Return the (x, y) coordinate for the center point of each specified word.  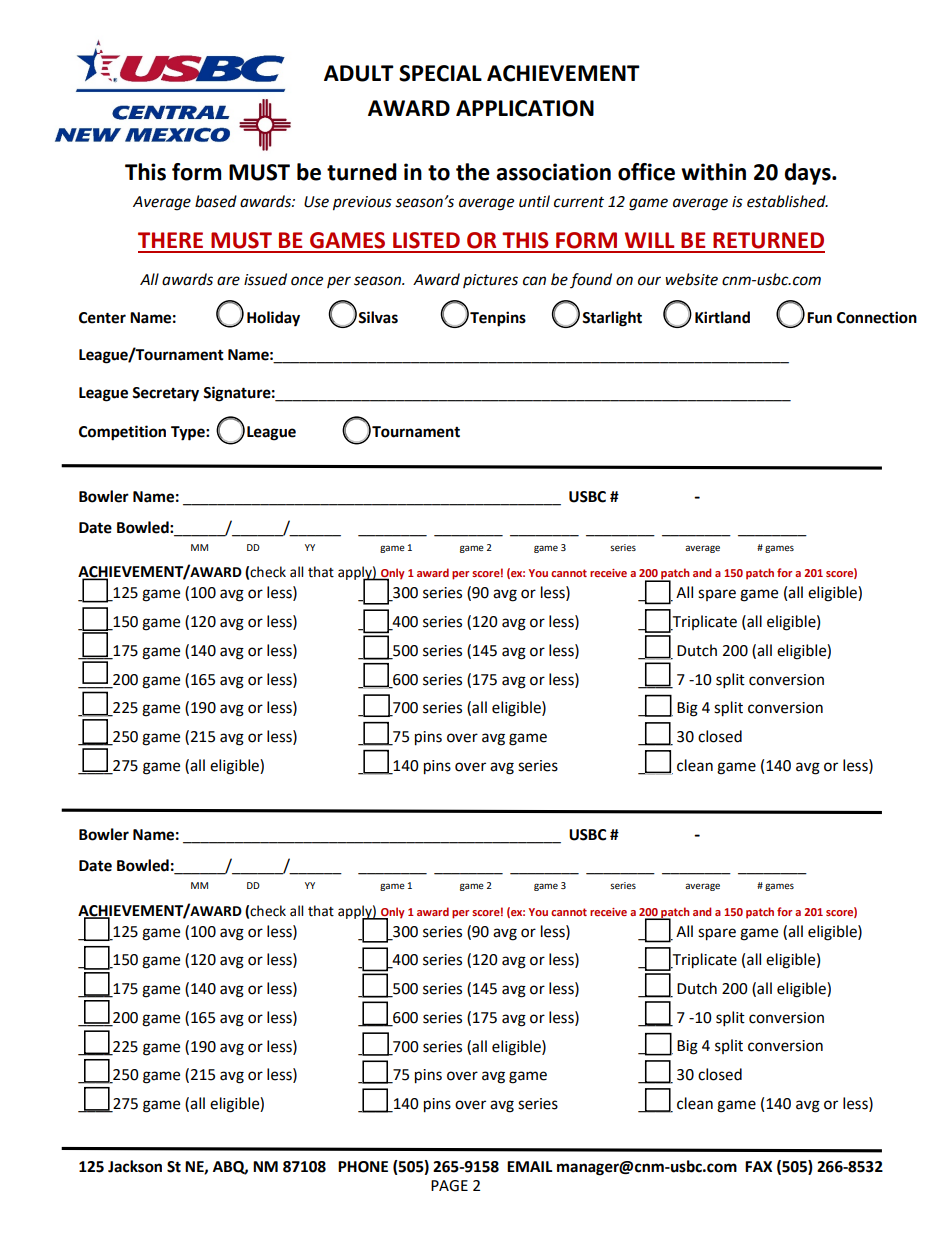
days (808, 174)
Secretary (165, 394)
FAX (758, 1166)
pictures (490, 281)
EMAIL (530, 1166)
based (216, 201)
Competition (122, 433)
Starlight (612, 319)
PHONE (363, 1167)
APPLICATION (525, 108)
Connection (877, 317)
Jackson (135, 1166)
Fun (819, 318)
